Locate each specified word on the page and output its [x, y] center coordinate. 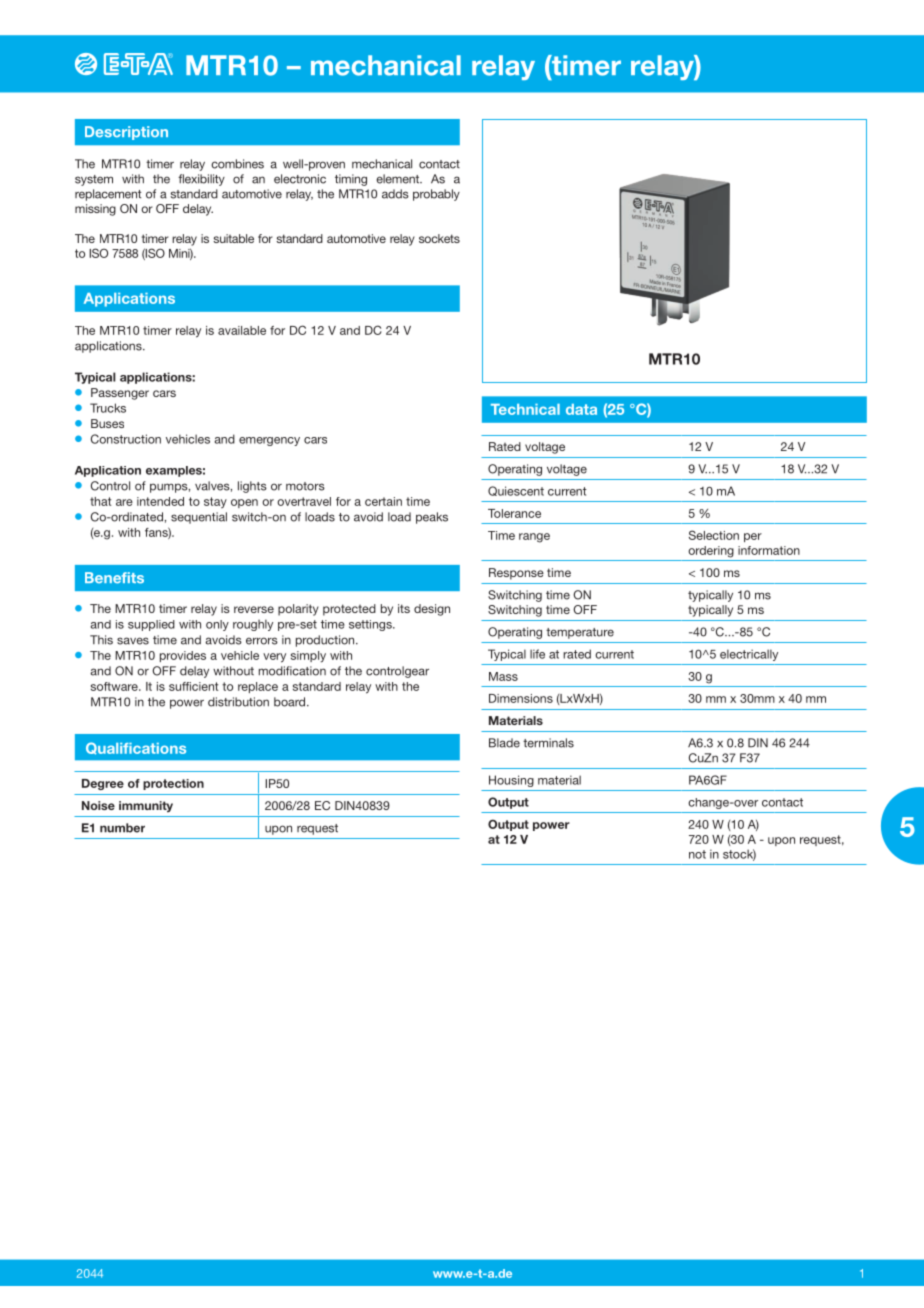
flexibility [201, 180]
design [432, 610]
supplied [151, 625]
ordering [711, 552]
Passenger [120, 394]
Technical [525, 409]
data [581, 409]
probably [436, 195]
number [122, 828]
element [399, 179]
